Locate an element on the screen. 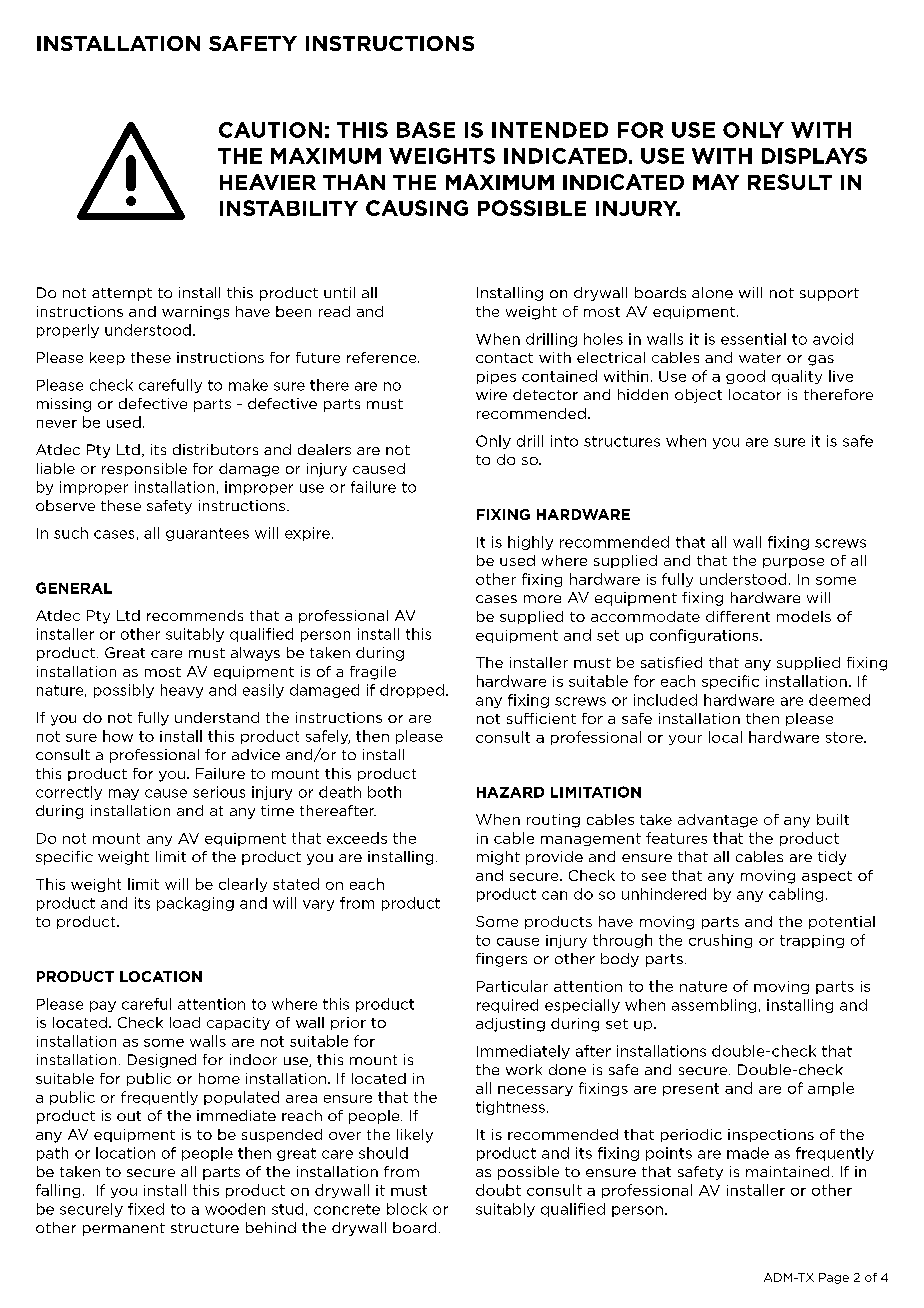 This screenshot has width=924, height=1308. dropped is located at coordinates (412, 691).
